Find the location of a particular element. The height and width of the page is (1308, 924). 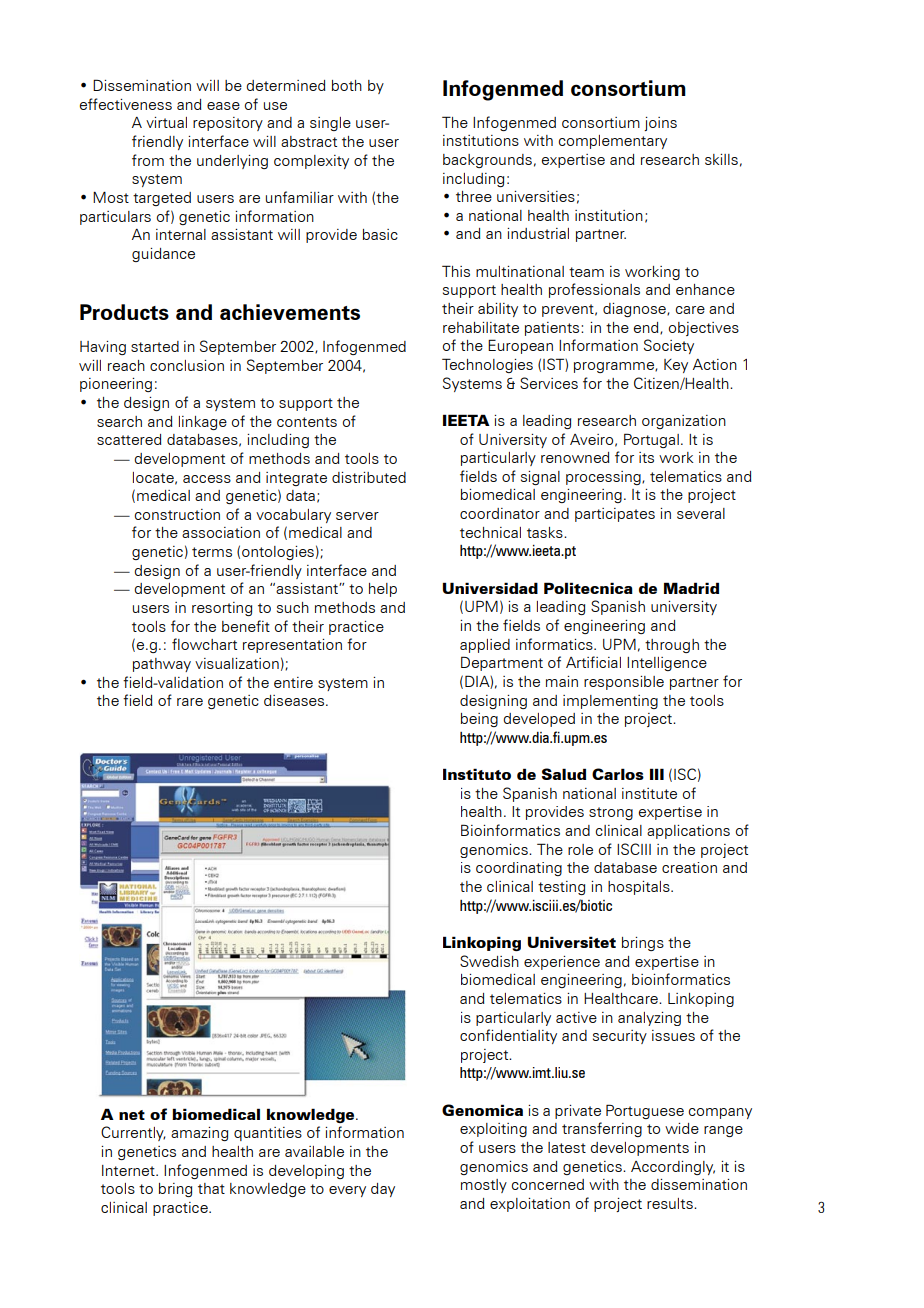

Instituto is located at coordinates (477, 774).
